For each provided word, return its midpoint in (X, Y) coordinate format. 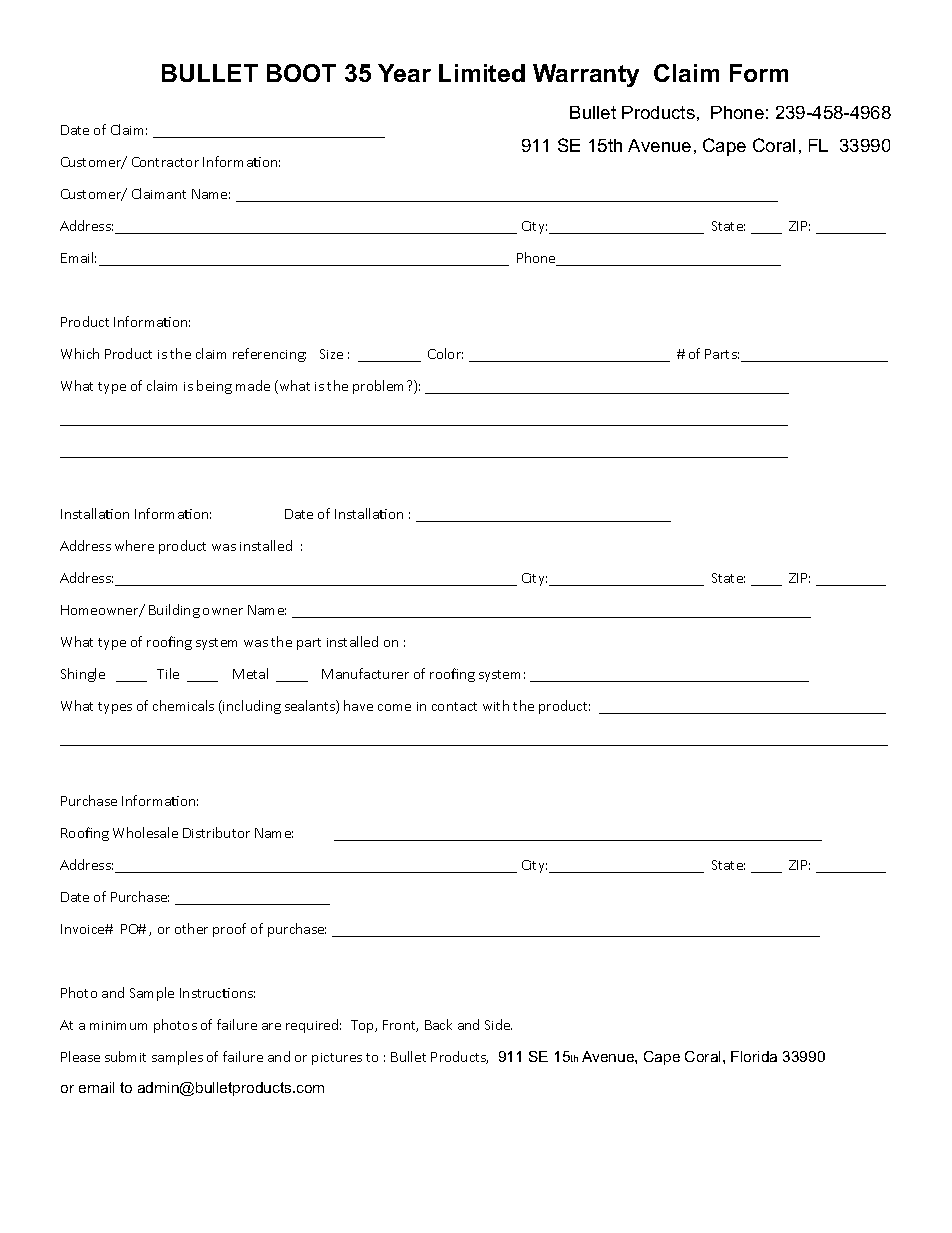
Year (404, 73)
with (496, 705)
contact (454, 706)
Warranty (586, 75)
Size (331, 354)
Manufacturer (365, 673)
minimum (118, 1025)
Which (80, 353)
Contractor (165, 162)
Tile (168, 673)
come (394, 707)
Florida (754, 1056)
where (134, 545)
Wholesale (145, 832)
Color (445, 353)
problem (380, 387)
